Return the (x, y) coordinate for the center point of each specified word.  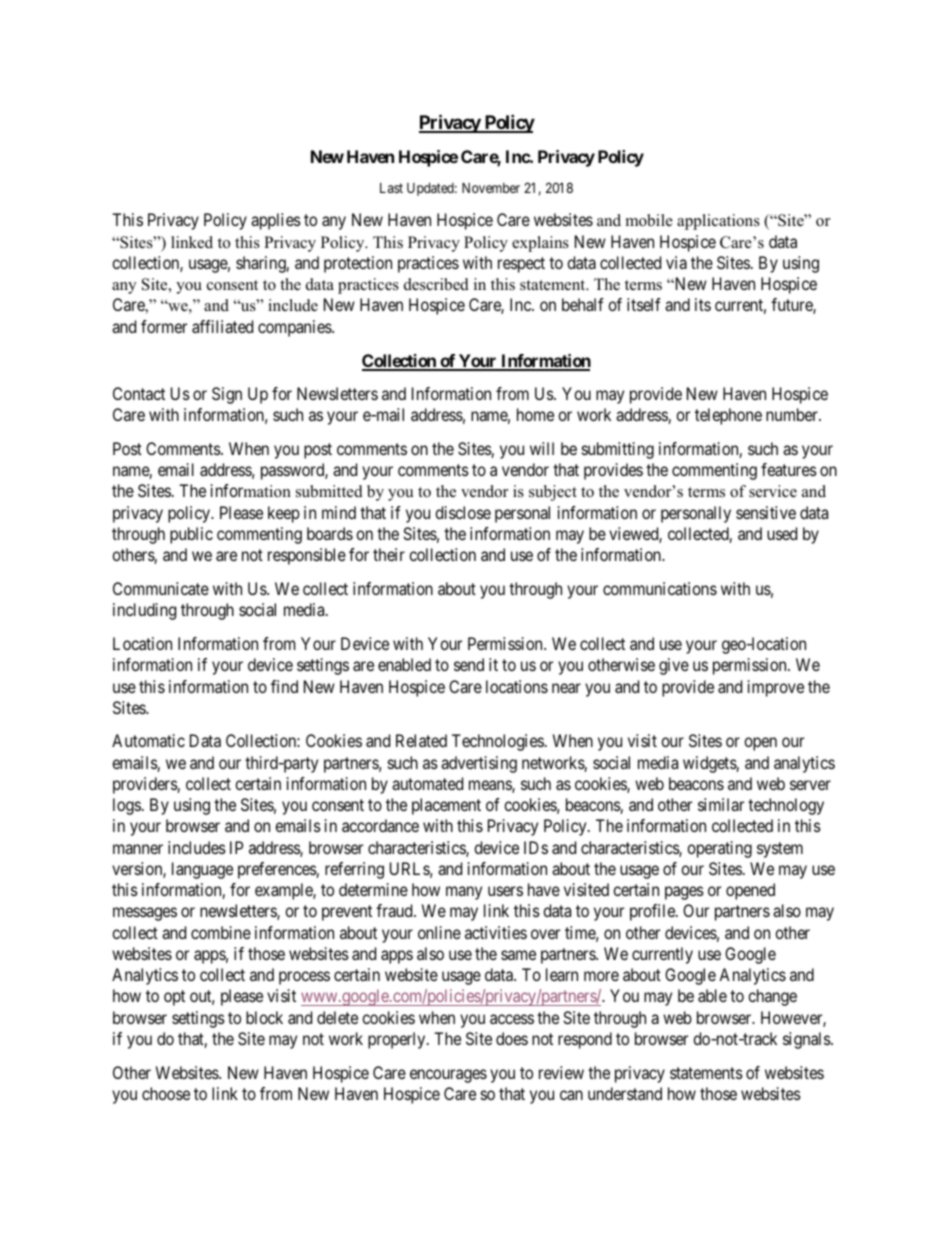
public (191, 535)
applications (718, 222)
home (535, 414)
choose (166, 1093)
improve (776, 688)
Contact (139, 393)
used (782, 533)
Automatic (148, 740)
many (464, 893)
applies (276, 221)
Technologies (498, 742)
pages (684, 893)
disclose (463, 512)
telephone (728, 416)
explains (540, 244)
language (202, 870)
